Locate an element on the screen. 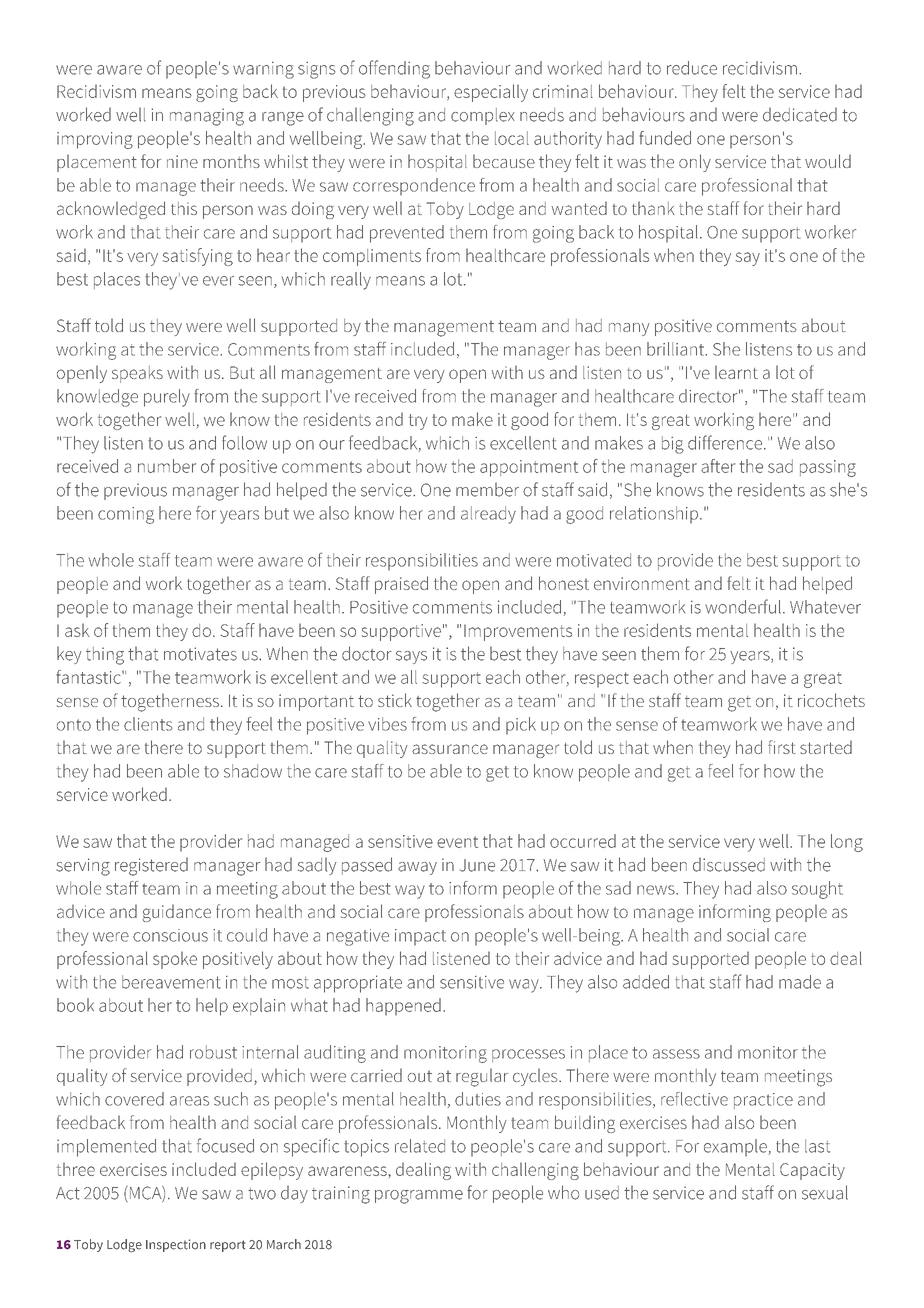  says is located at coordinates (411, 657).
